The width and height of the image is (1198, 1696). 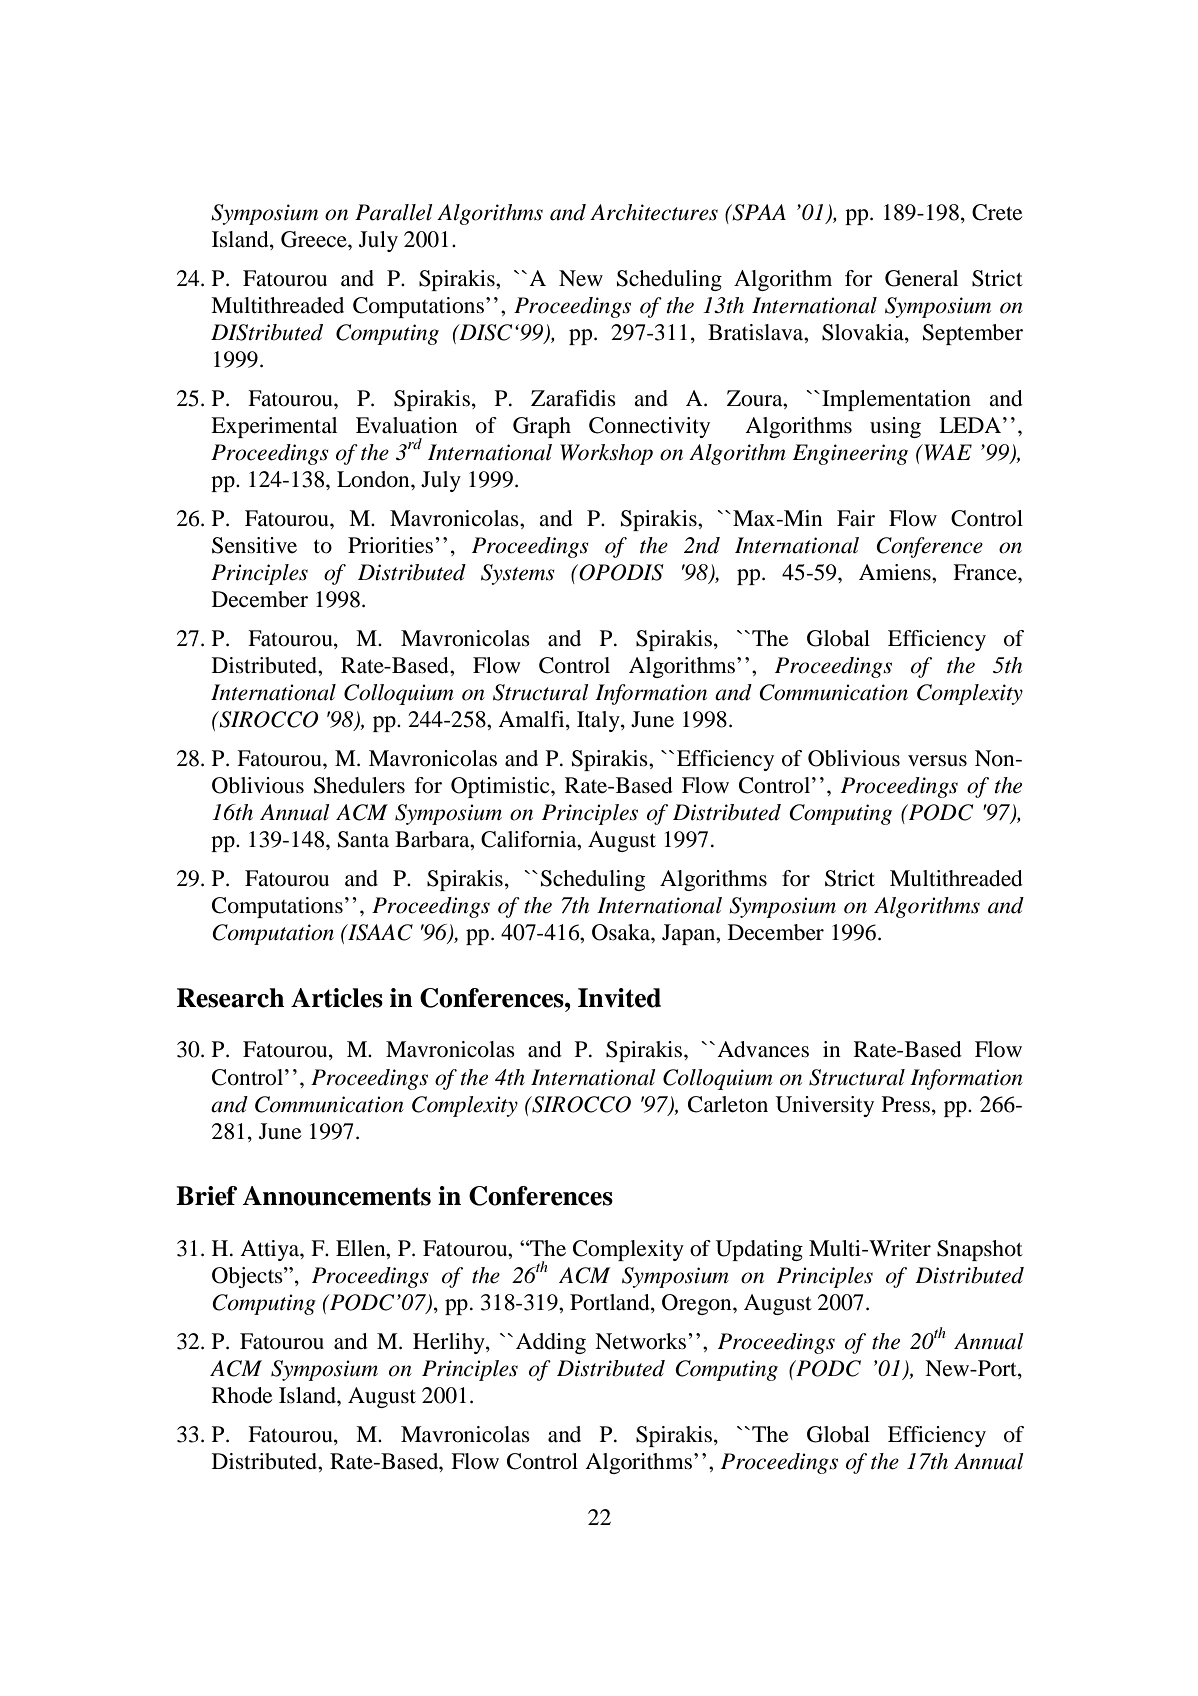 What do you see at coordinates (315, 239) in the image?
I see `Greece` at bounding box center [315, 239].
